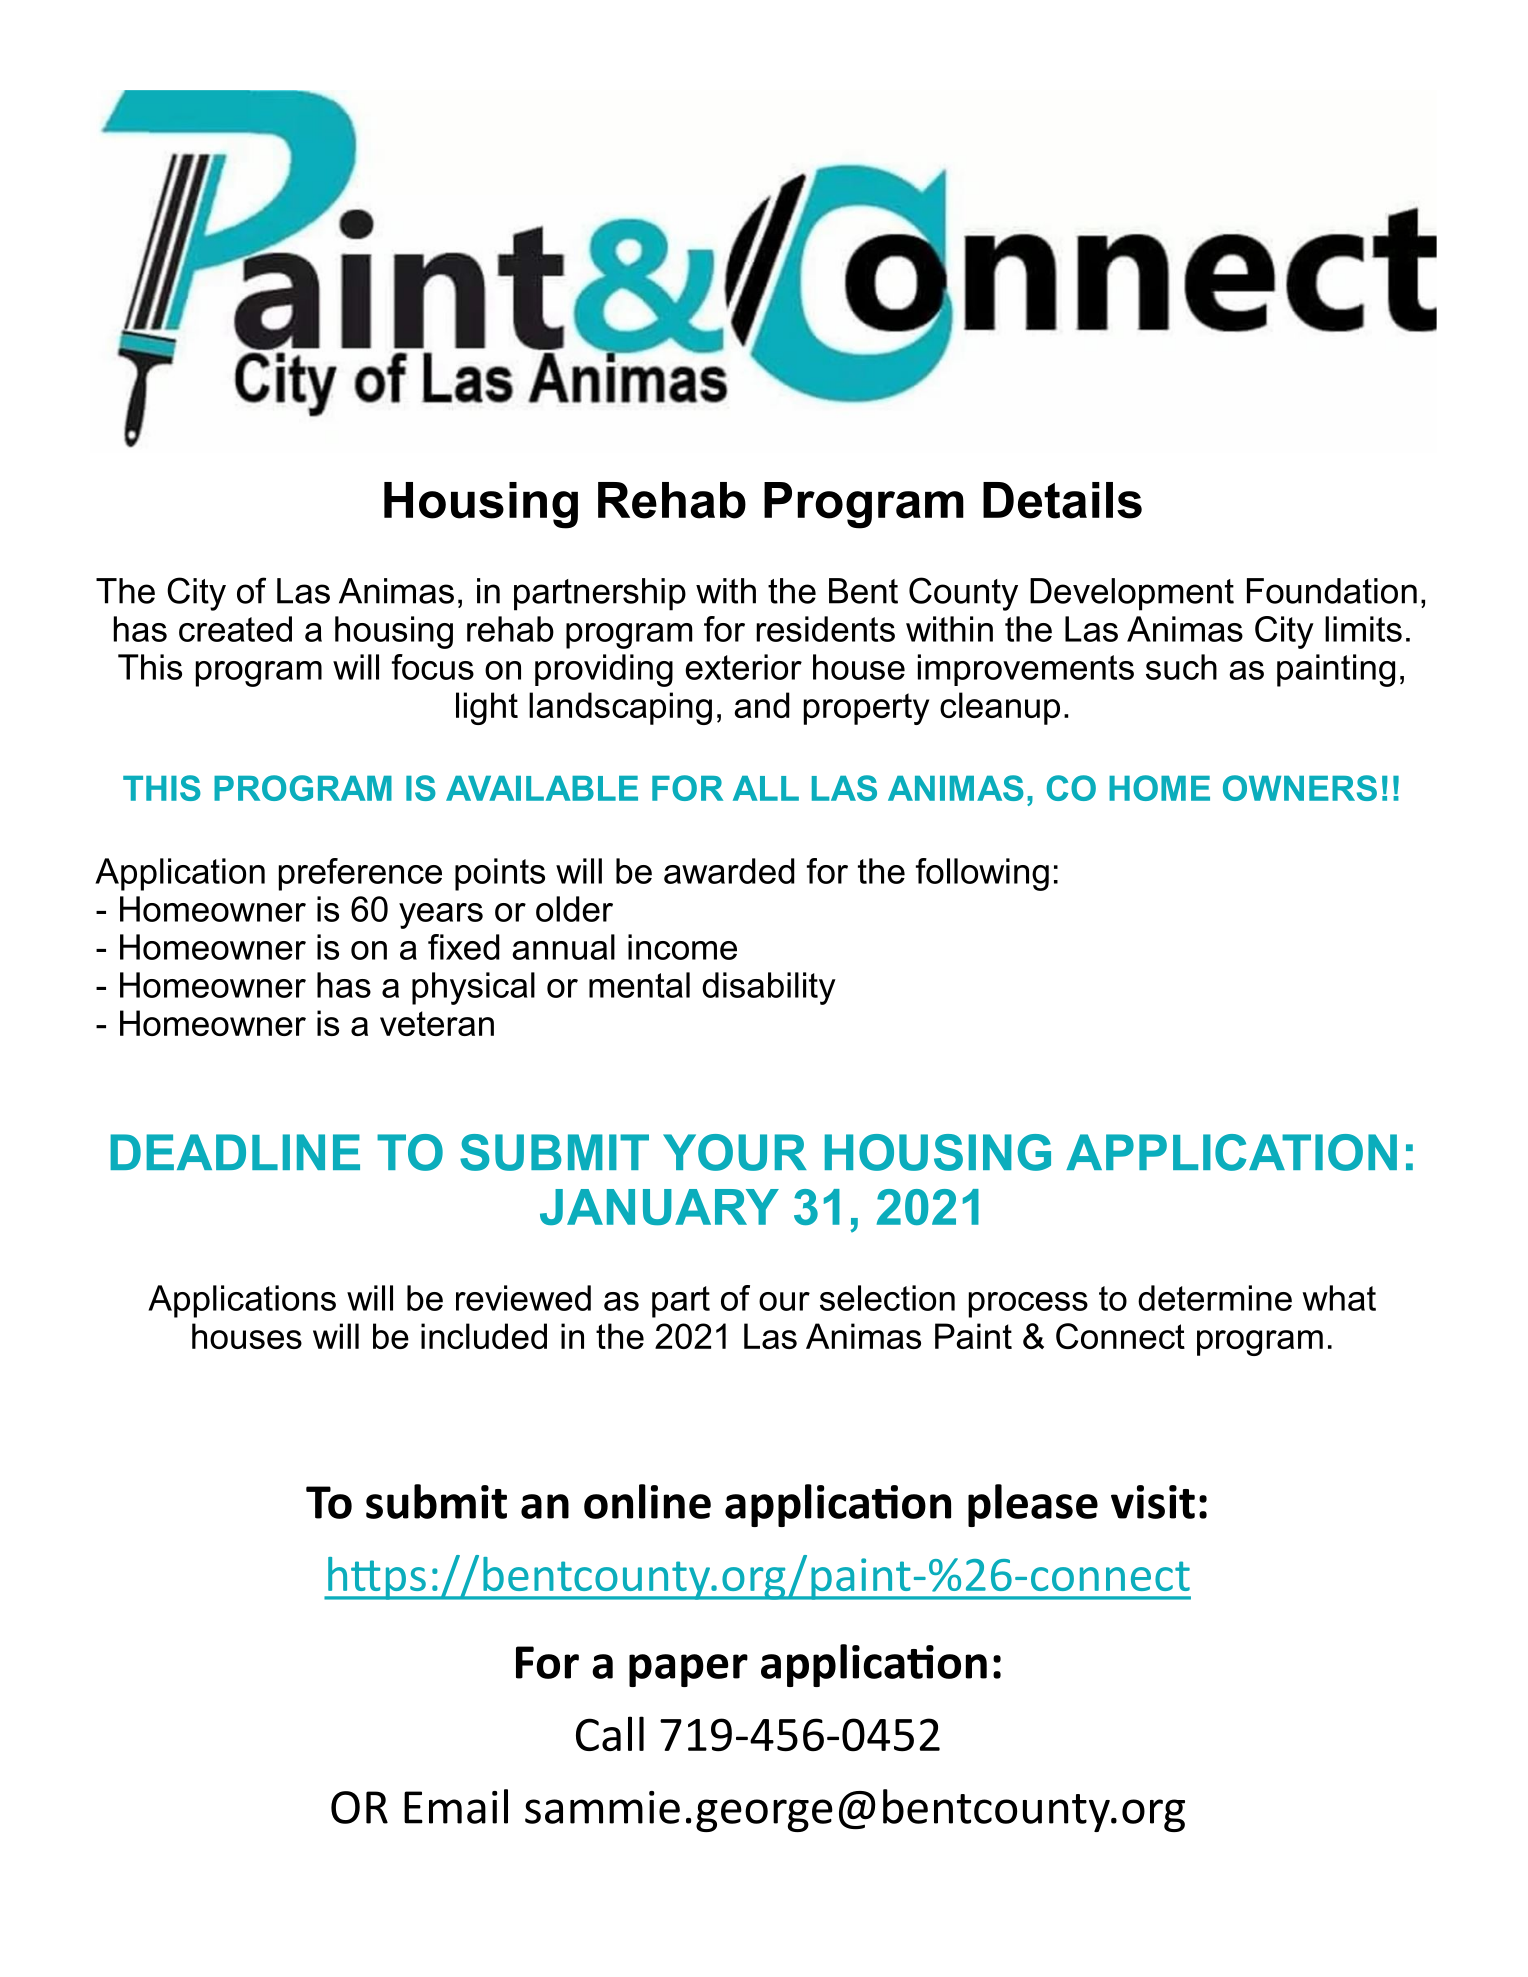 The image size is (1528, 1977). What do you see at coordinates (235, 629) in the screenshot?
I see `created` at bounding box center [235, 629].
